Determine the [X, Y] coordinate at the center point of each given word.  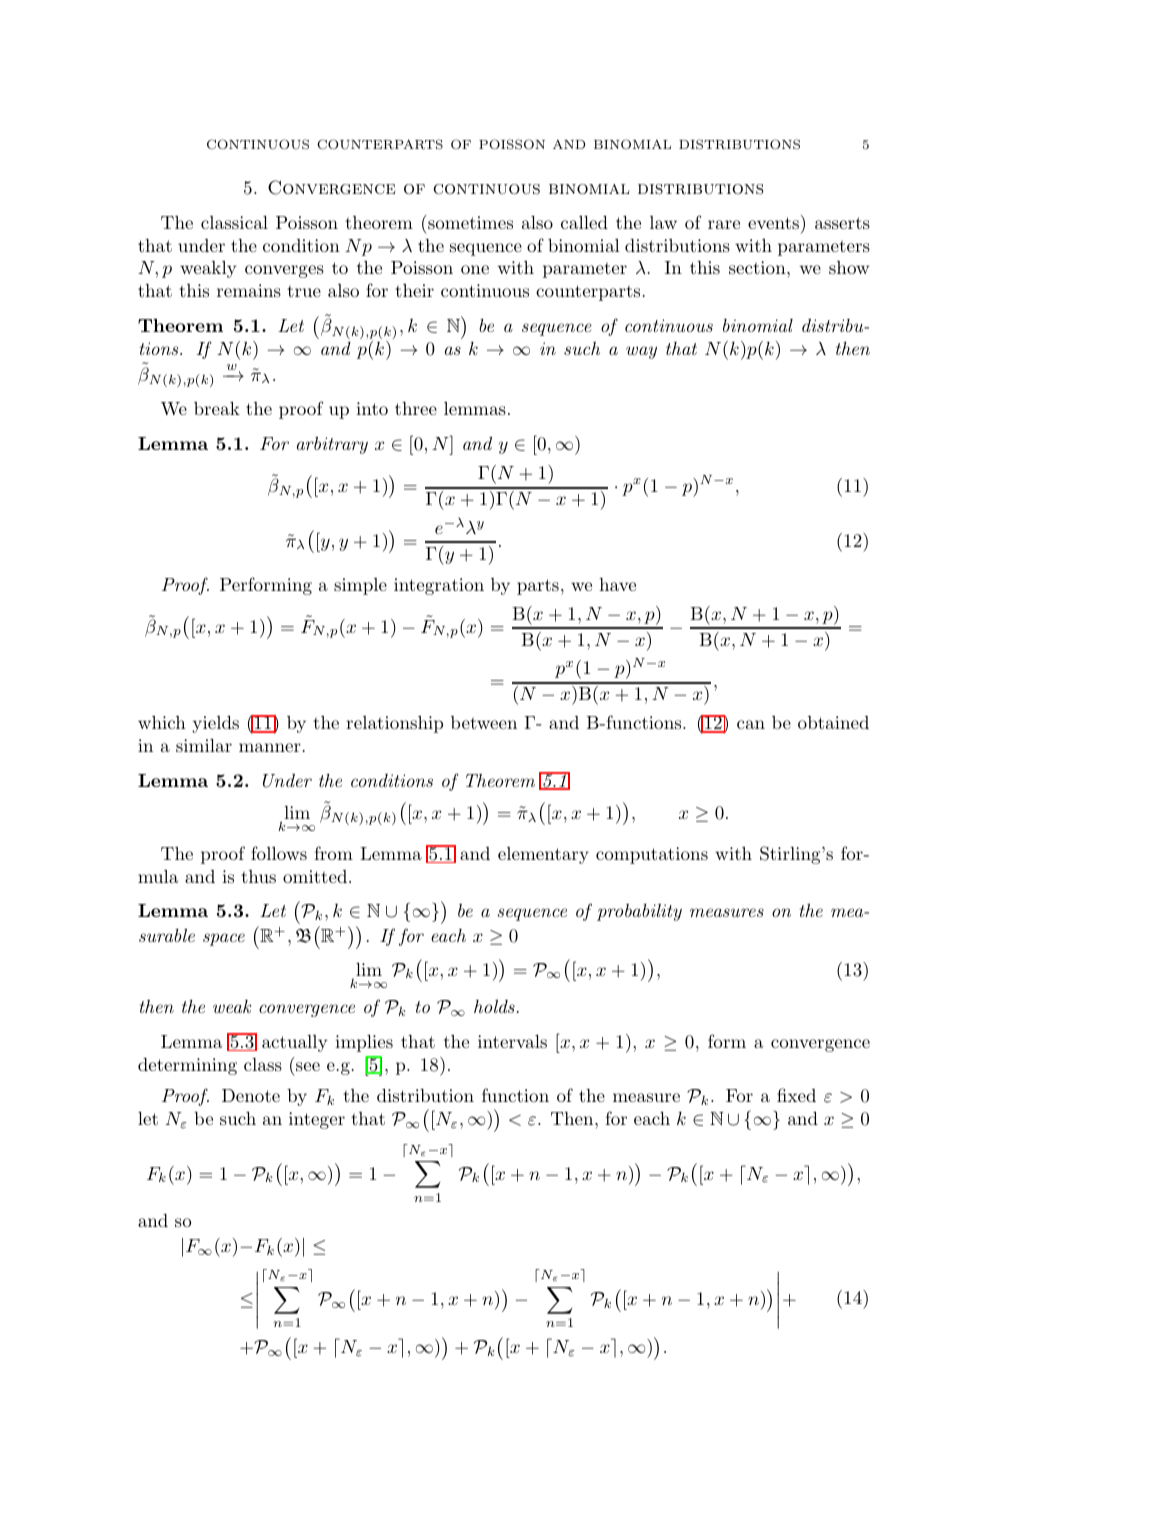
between [484, 722]
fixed [796, 1095]
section [758, 267]
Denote [251, 1095]
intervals [512, 1041]
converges [284, 271]
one [475, 269]
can [751, 724]
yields [215, 724]
